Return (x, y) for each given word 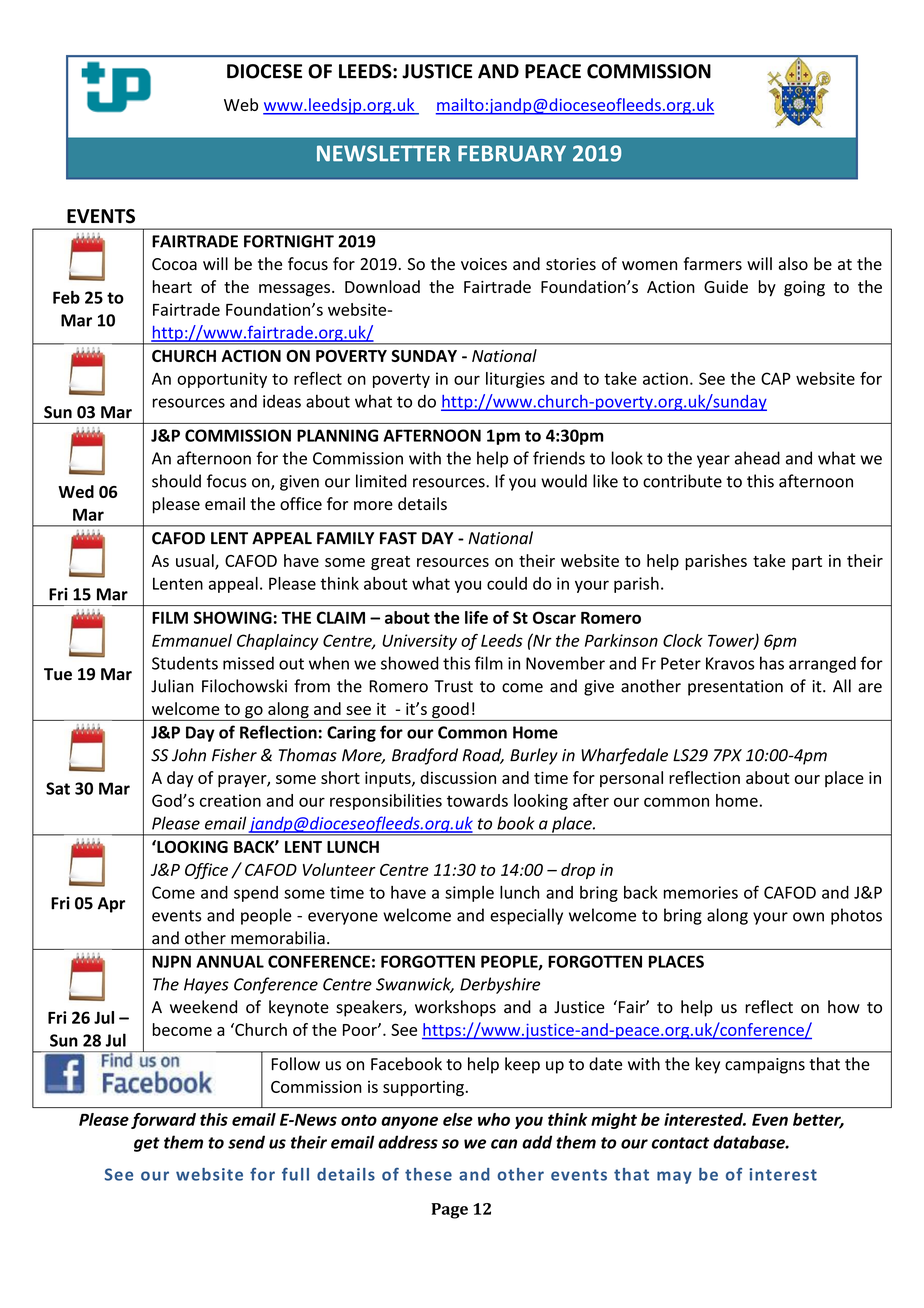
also (793, 264)
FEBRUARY (512, 153)
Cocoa (174, 264)
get (147, 1144)
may (674, 1177)
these (428, 1174)
